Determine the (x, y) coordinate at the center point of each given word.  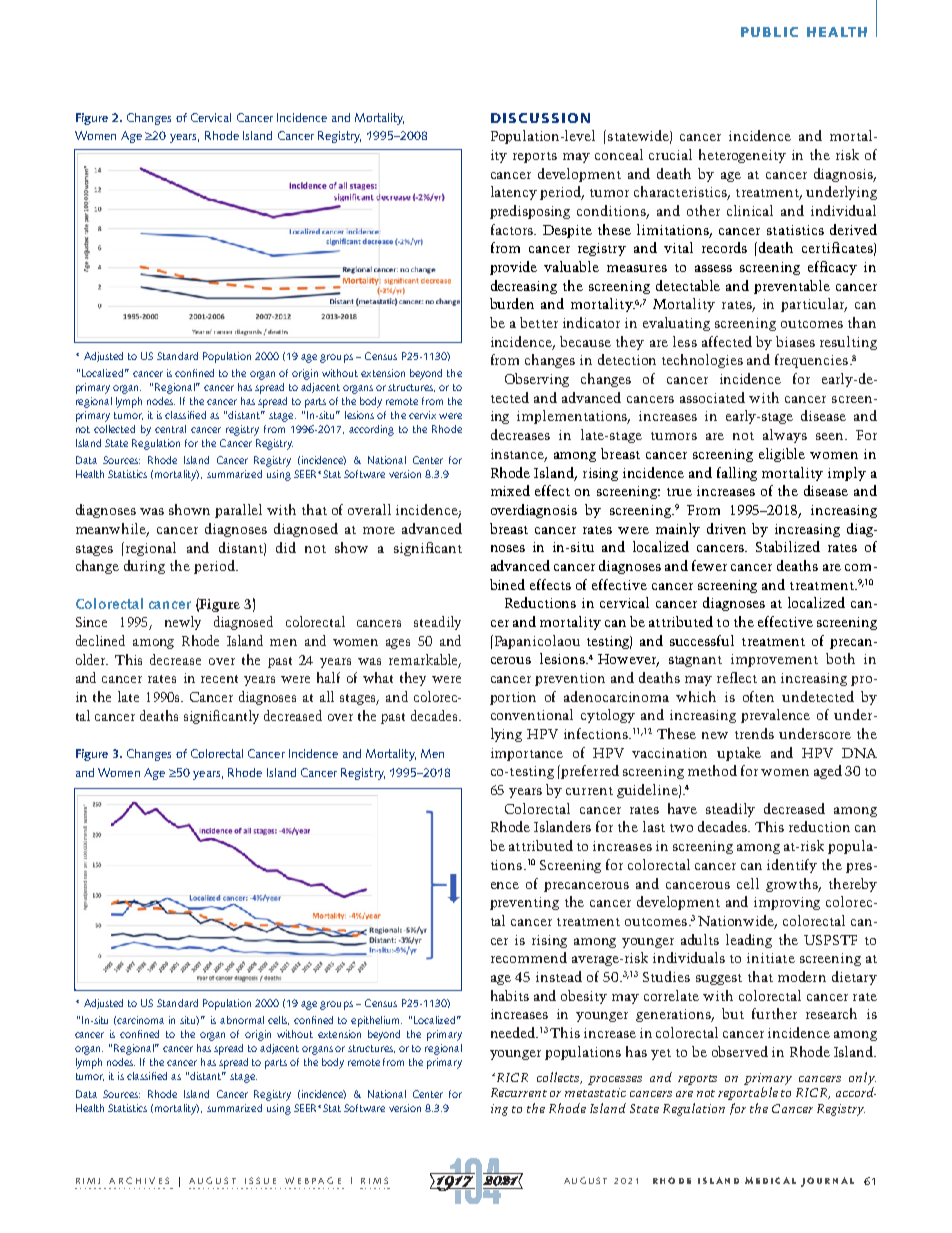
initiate (771, 958)
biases (795, 341)
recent (219, 679)
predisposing (530, 212)
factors (513, 229)
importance (527, 754)
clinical (750, 210)
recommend (529, 957)
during (144, 567)
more (379, 530)
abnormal (242, 1020)
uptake (739, 754)
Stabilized (788, 546)
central (170, 429)
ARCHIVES (139, 1180)
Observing (537, 380)
